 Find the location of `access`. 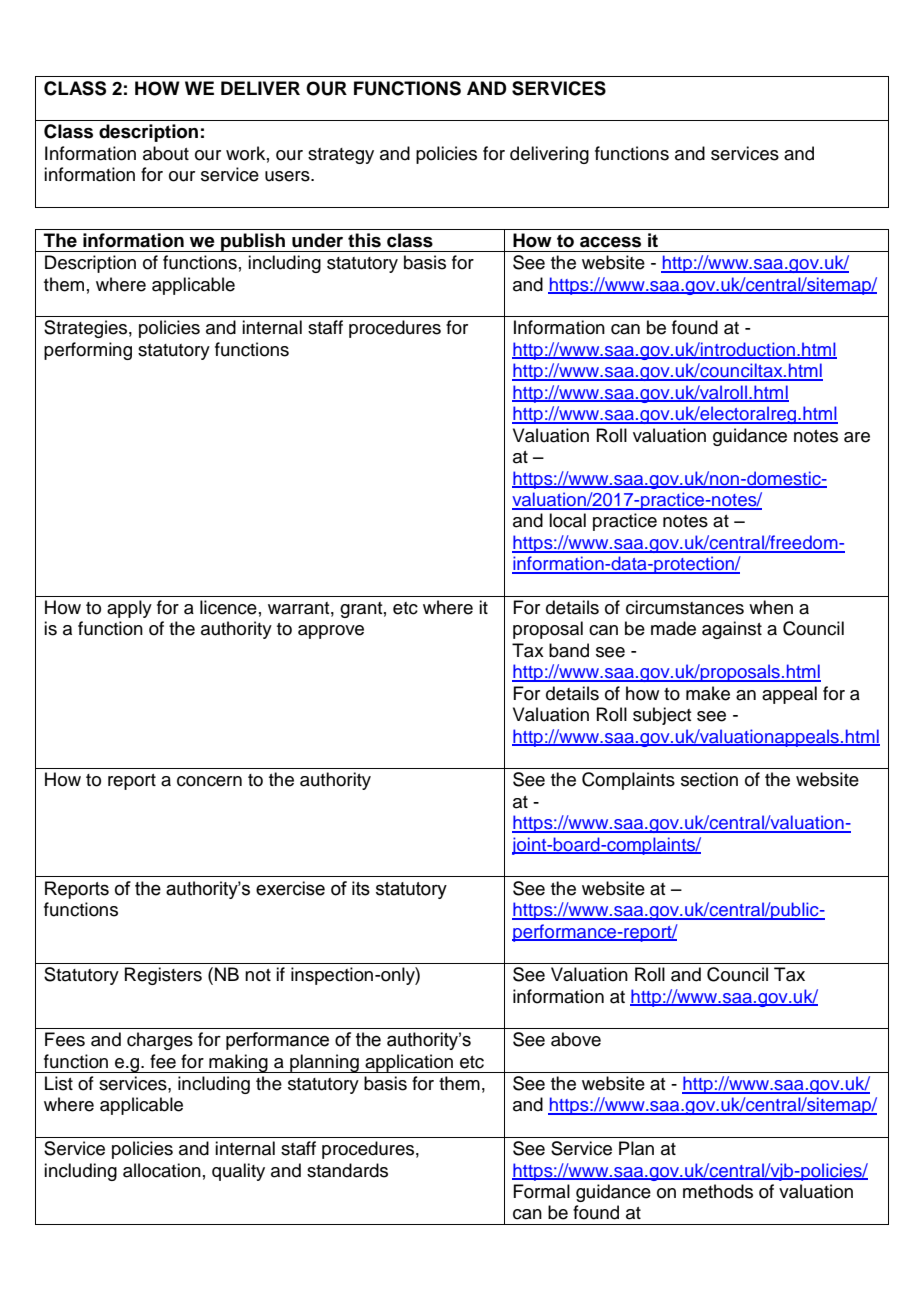

access is located at coordinates (610, 242).
